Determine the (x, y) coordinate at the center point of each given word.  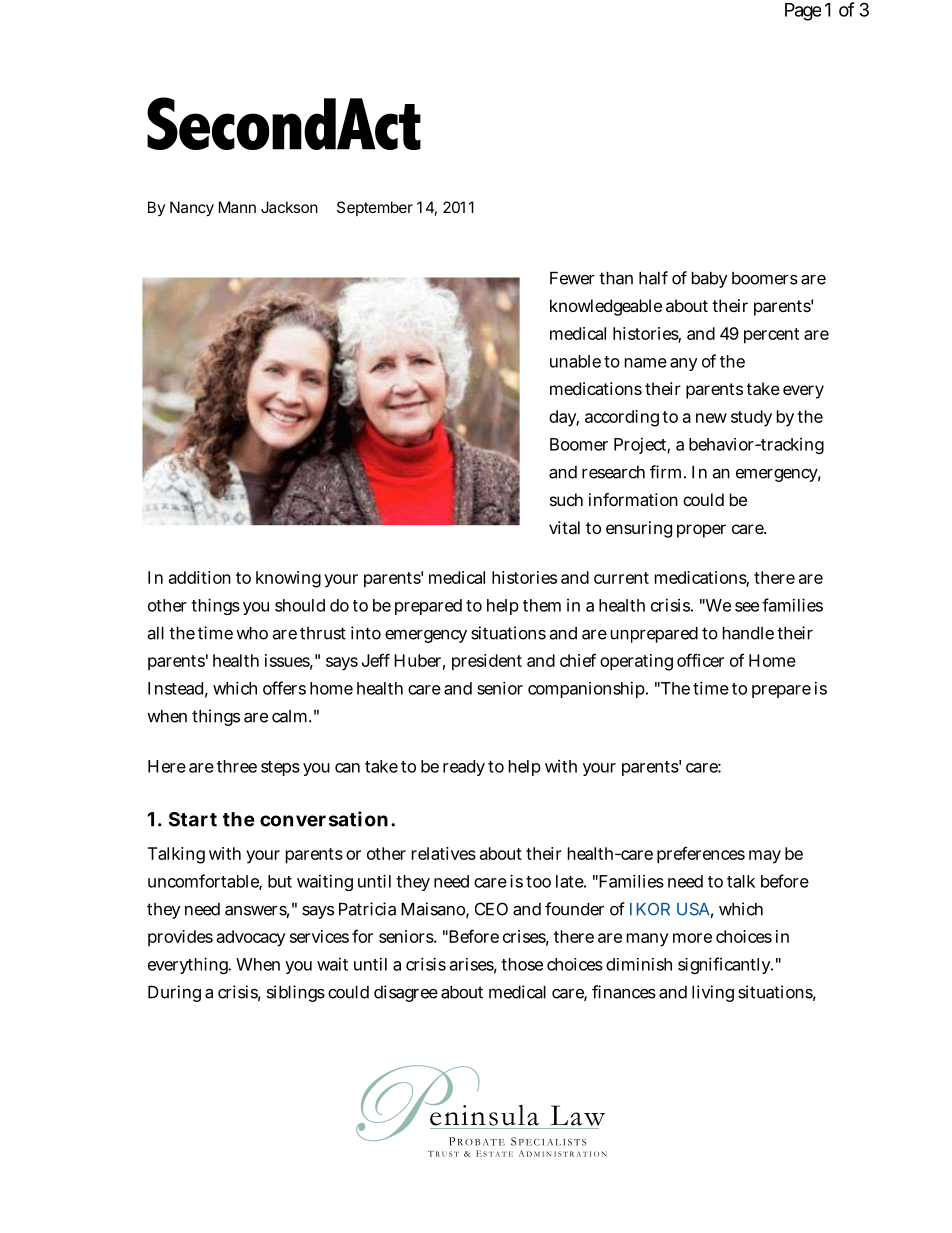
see (747, 607)
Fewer (572, 278)
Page (803, 12)
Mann (237, 207)
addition (200, 577)
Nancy (192, 209)
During (174, 993)
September (375, 208)
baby (709, 280)
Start (193, 819)
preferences (701, 855)
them (542, 605)
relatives (444, 853)
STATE (498, 1154)
